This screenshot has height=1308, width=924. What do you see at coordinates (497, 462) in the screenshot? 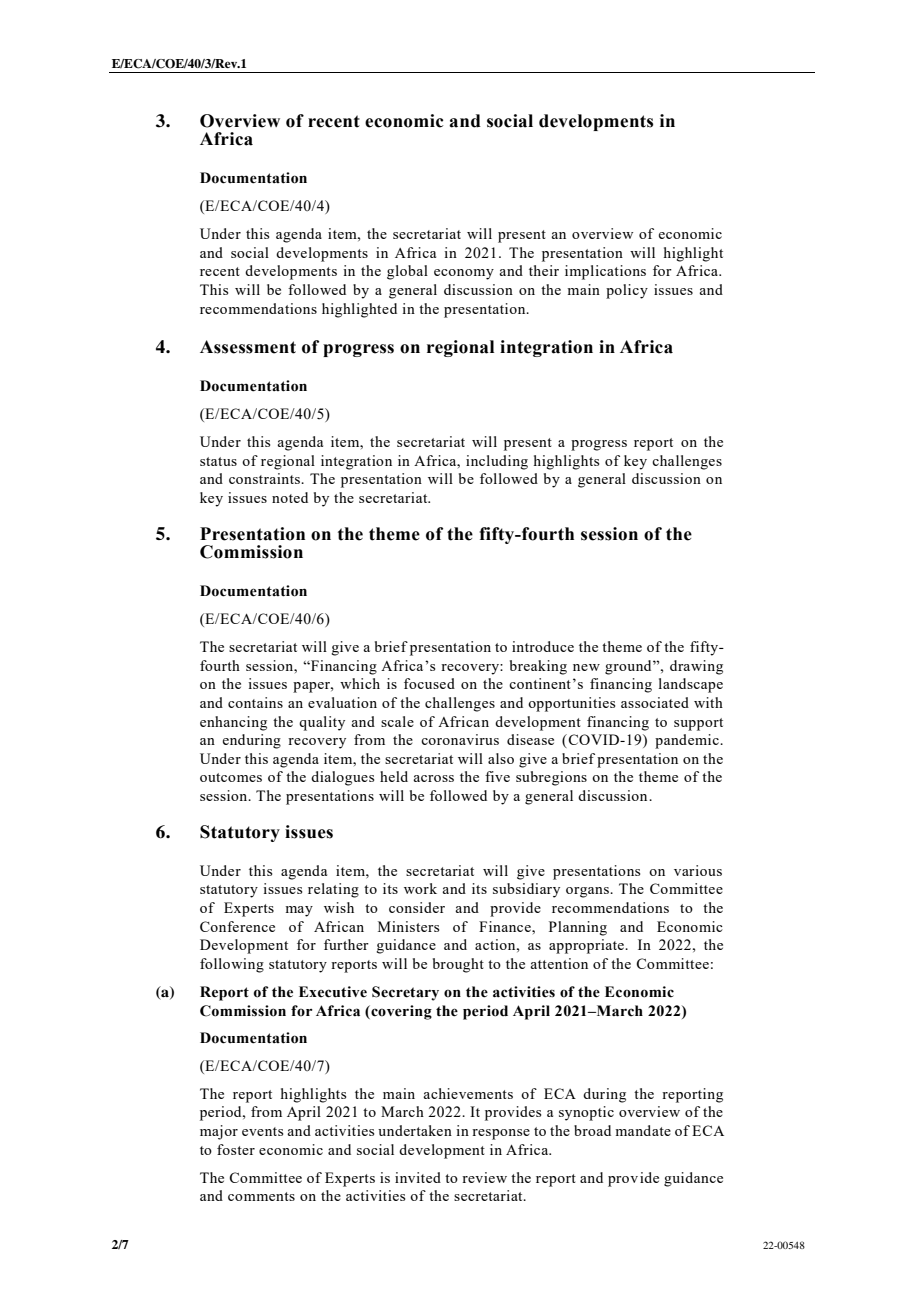
I see `including` at bounding box center [497, 462].
